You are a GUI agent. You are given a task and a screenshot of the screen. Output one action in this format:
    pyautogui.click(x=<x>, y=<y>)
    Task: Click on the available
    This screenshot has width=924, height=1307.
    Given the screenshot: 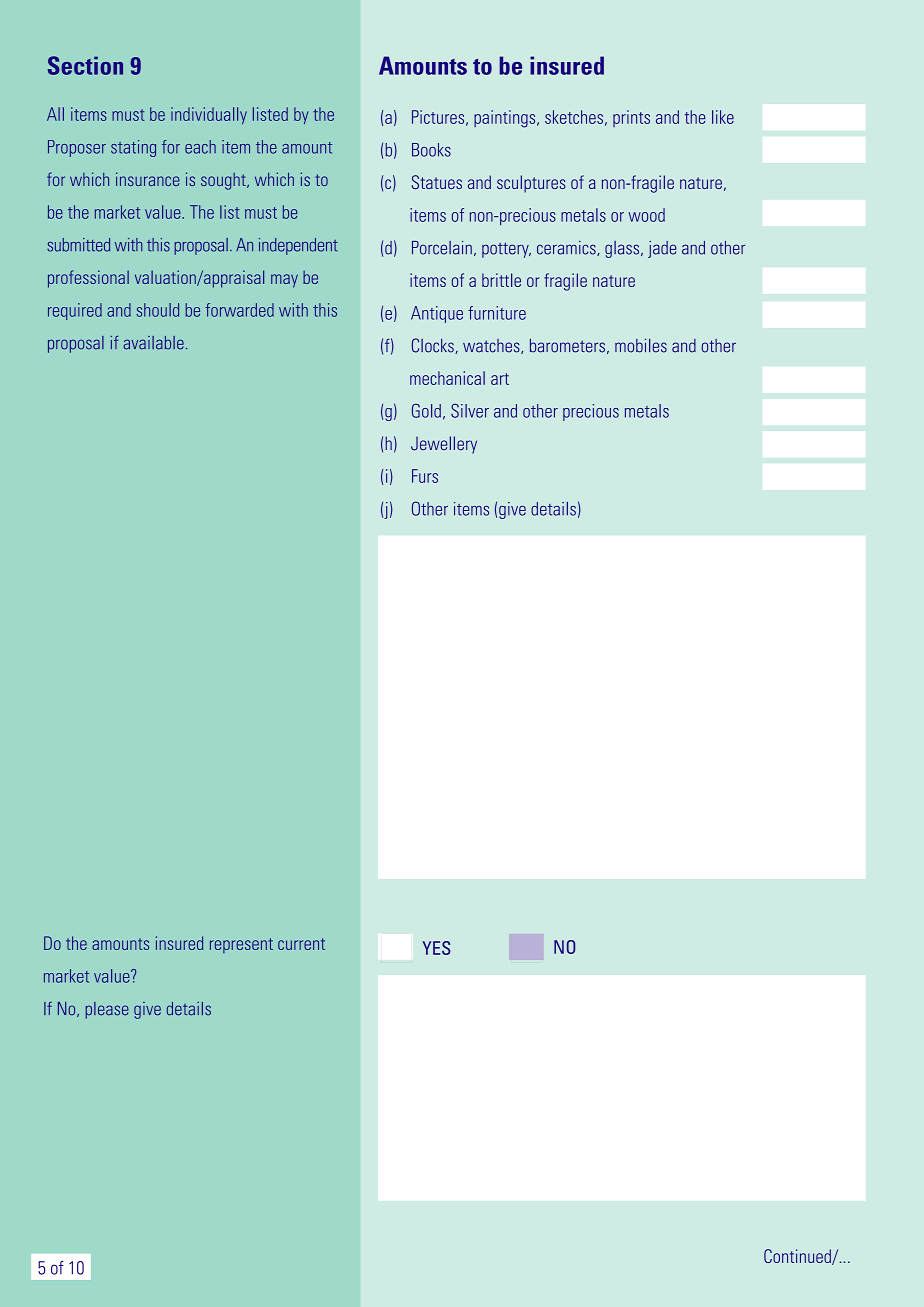 What is the action you would take?
    pyautogui.click(x=153, y=343)
